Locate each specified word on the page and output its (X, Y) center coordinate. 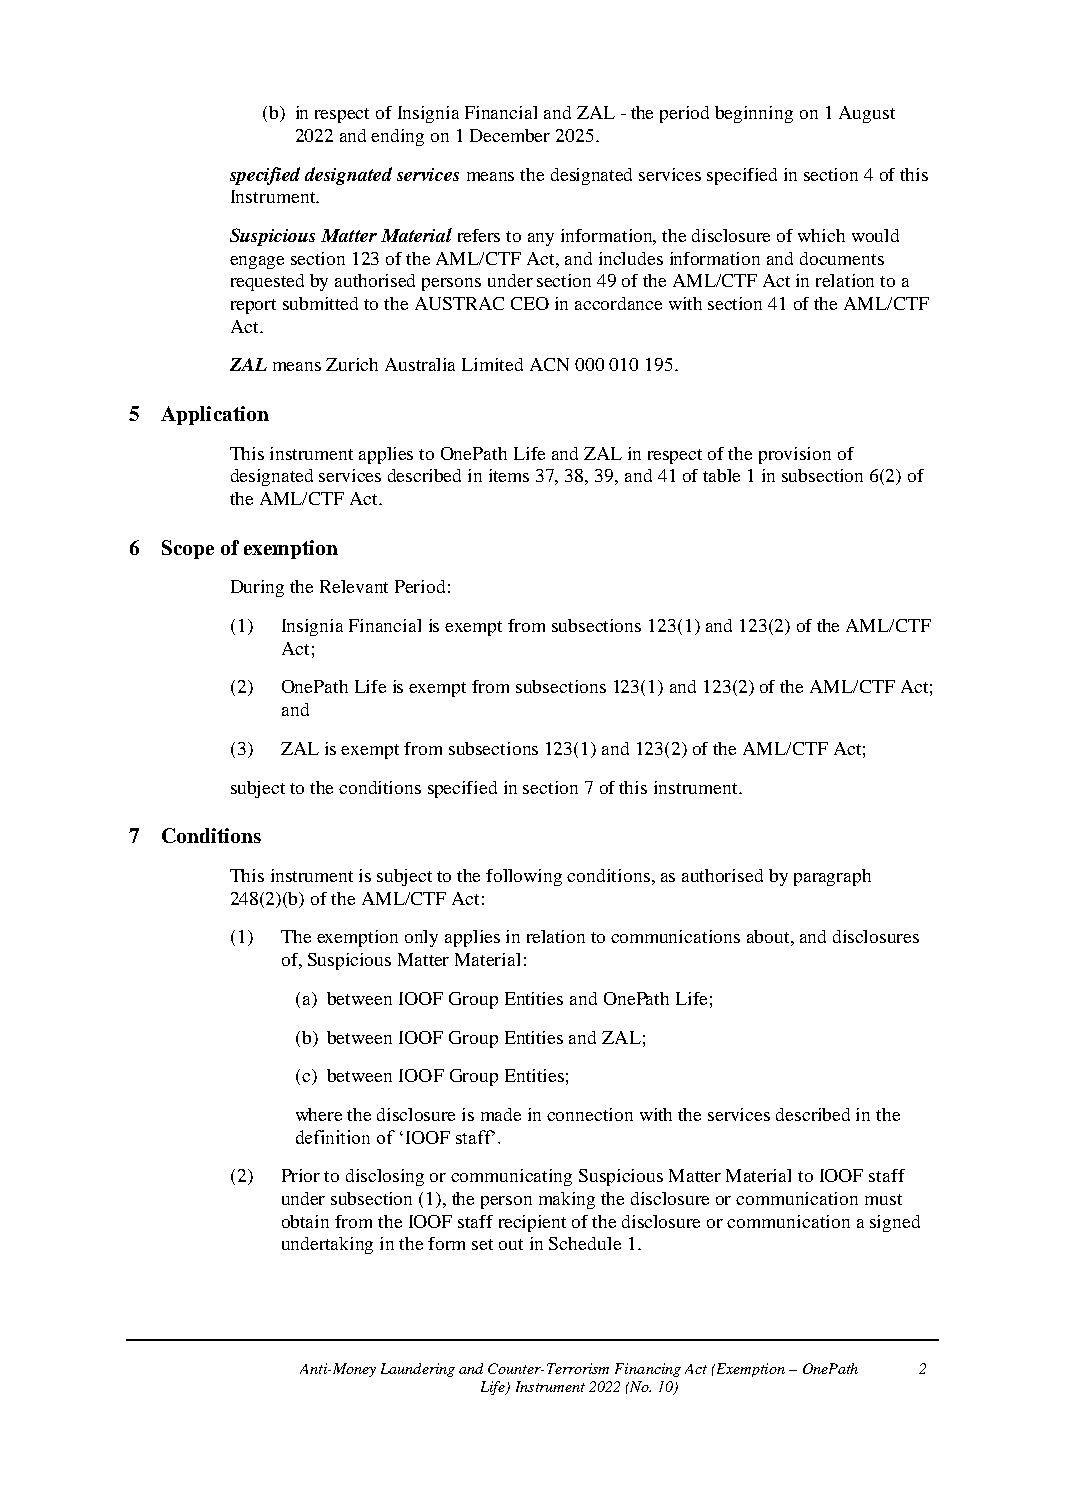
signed (895, 1223)
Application (215, 415)
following (524, 877)
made (501, 1114)
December (510, 135)
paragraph (832, 877)
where (319, 1114)
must (883, 1199)
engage (257, 262)
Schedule (585, 1243)
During (257, 588)
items (509, 475)
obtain (305, 1221)
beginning (754, 114)
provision (795, 455)
